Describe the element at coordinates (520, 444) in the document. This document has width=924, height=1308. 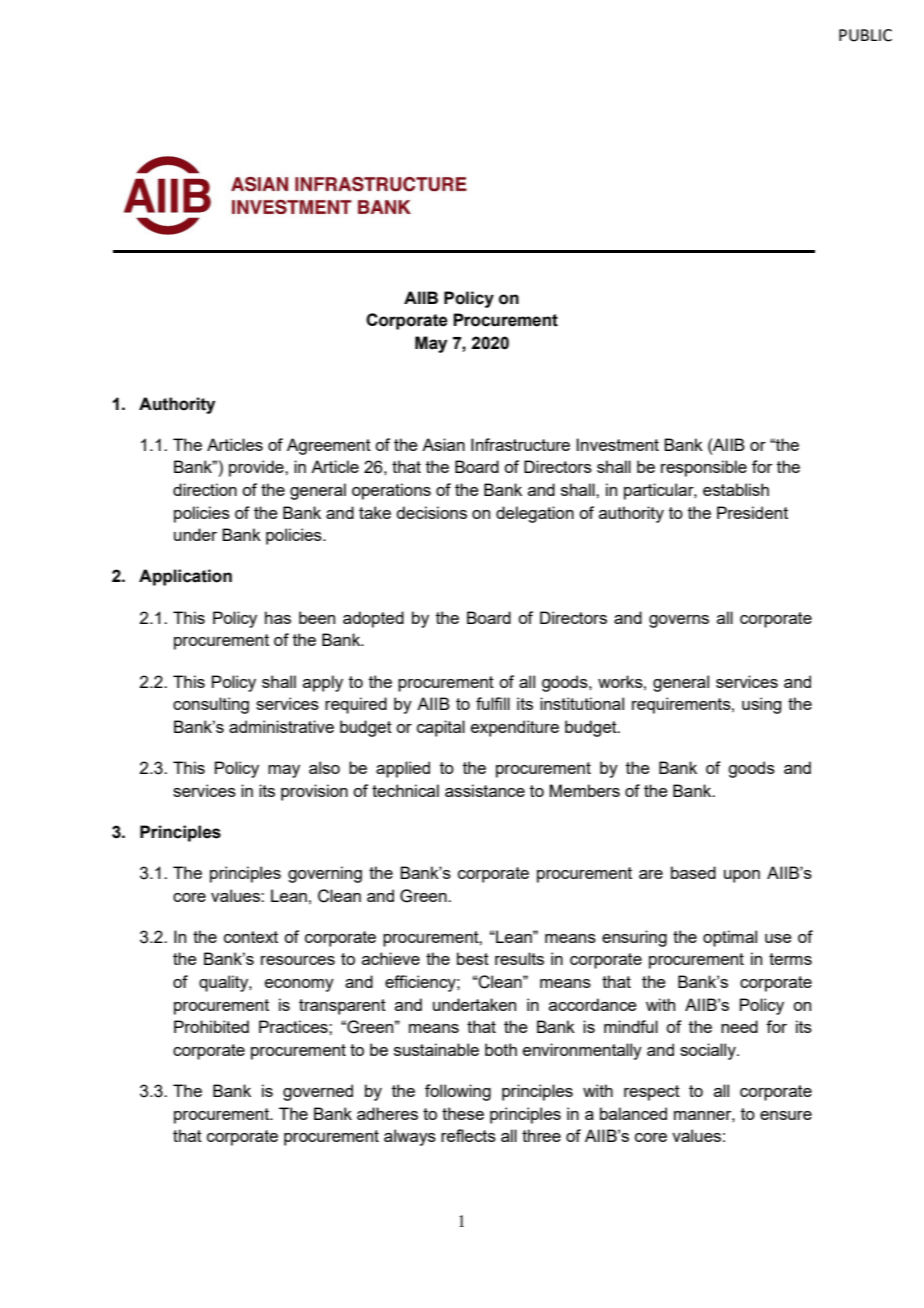
I see `Infrastructure` at that location.
